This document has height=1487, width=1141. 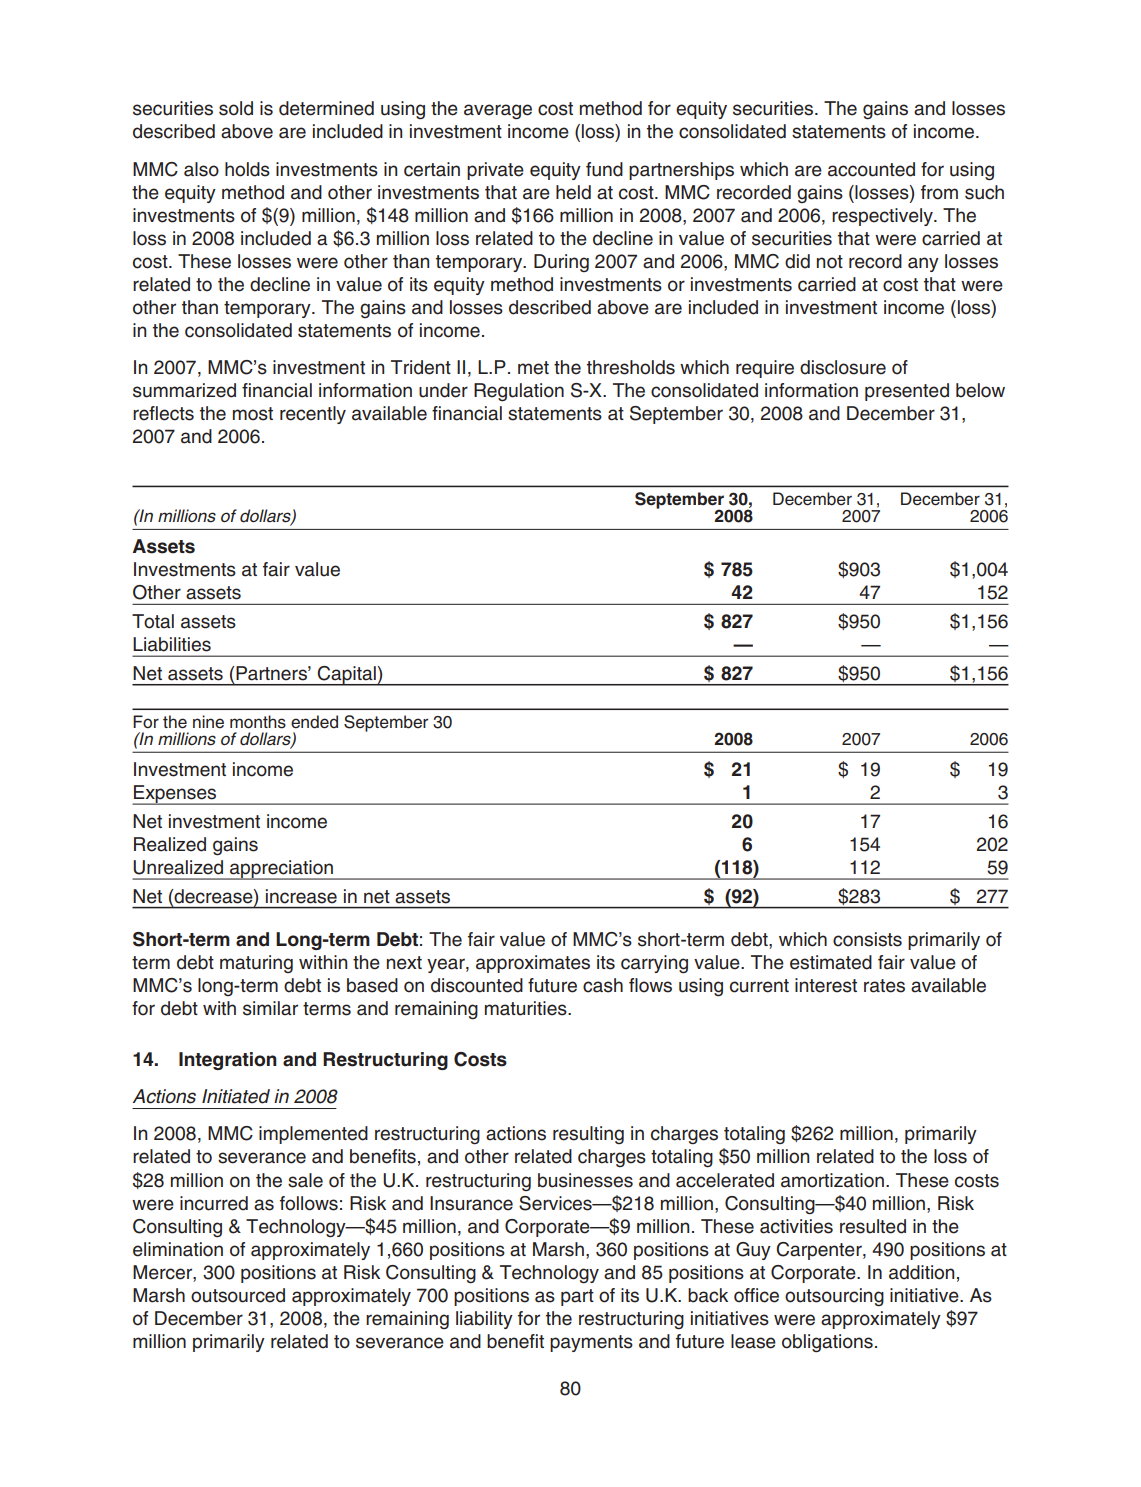 What do you see at coordinates (591, 1343) in the document?
I see `payments` at bounding box center [591, 1343].
